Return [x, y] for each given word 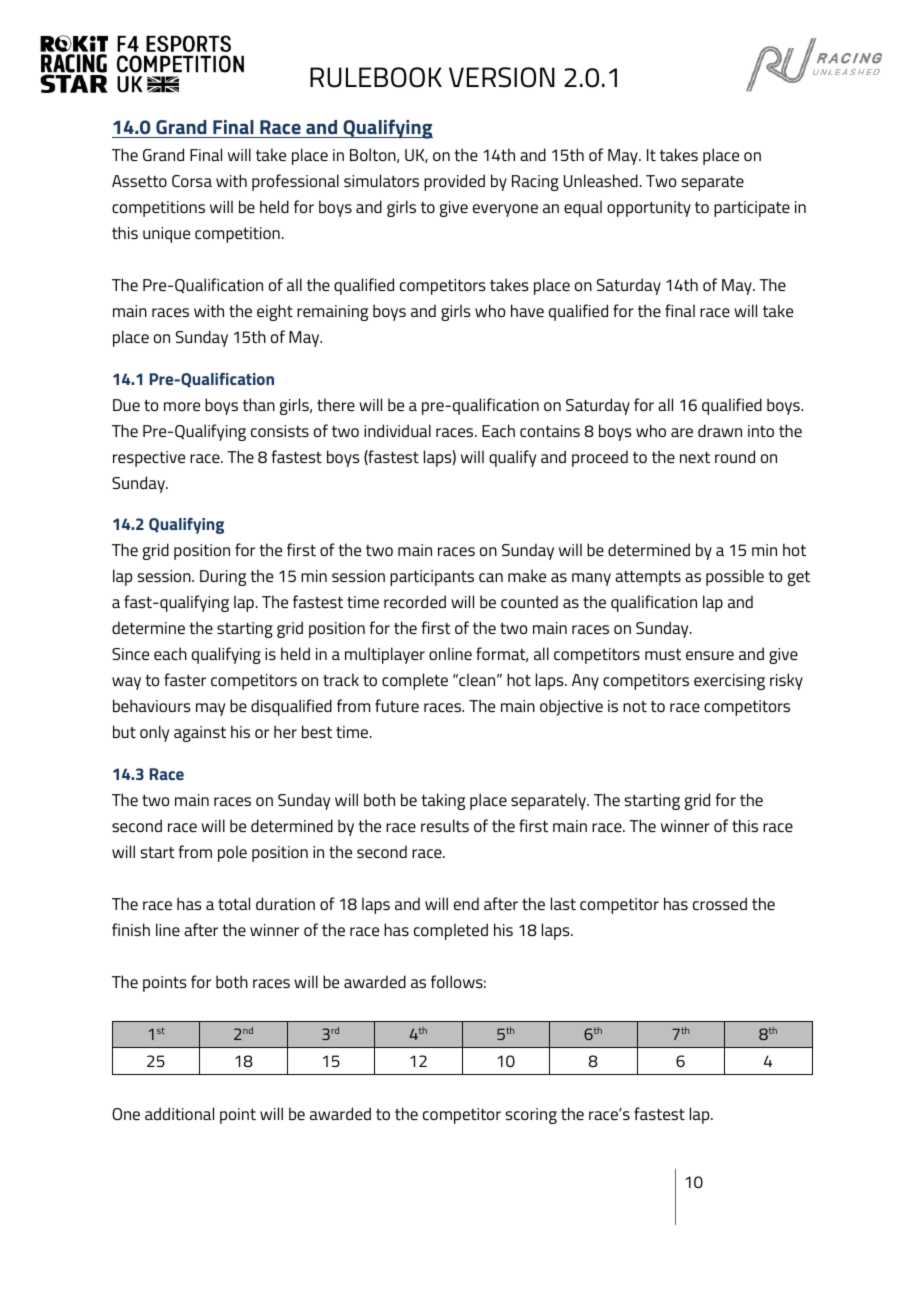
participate [752, 209]
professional [295, 182]
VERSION [502, 77]
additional [179, 1113]
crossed [720, 903]
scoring [531, 1116]
